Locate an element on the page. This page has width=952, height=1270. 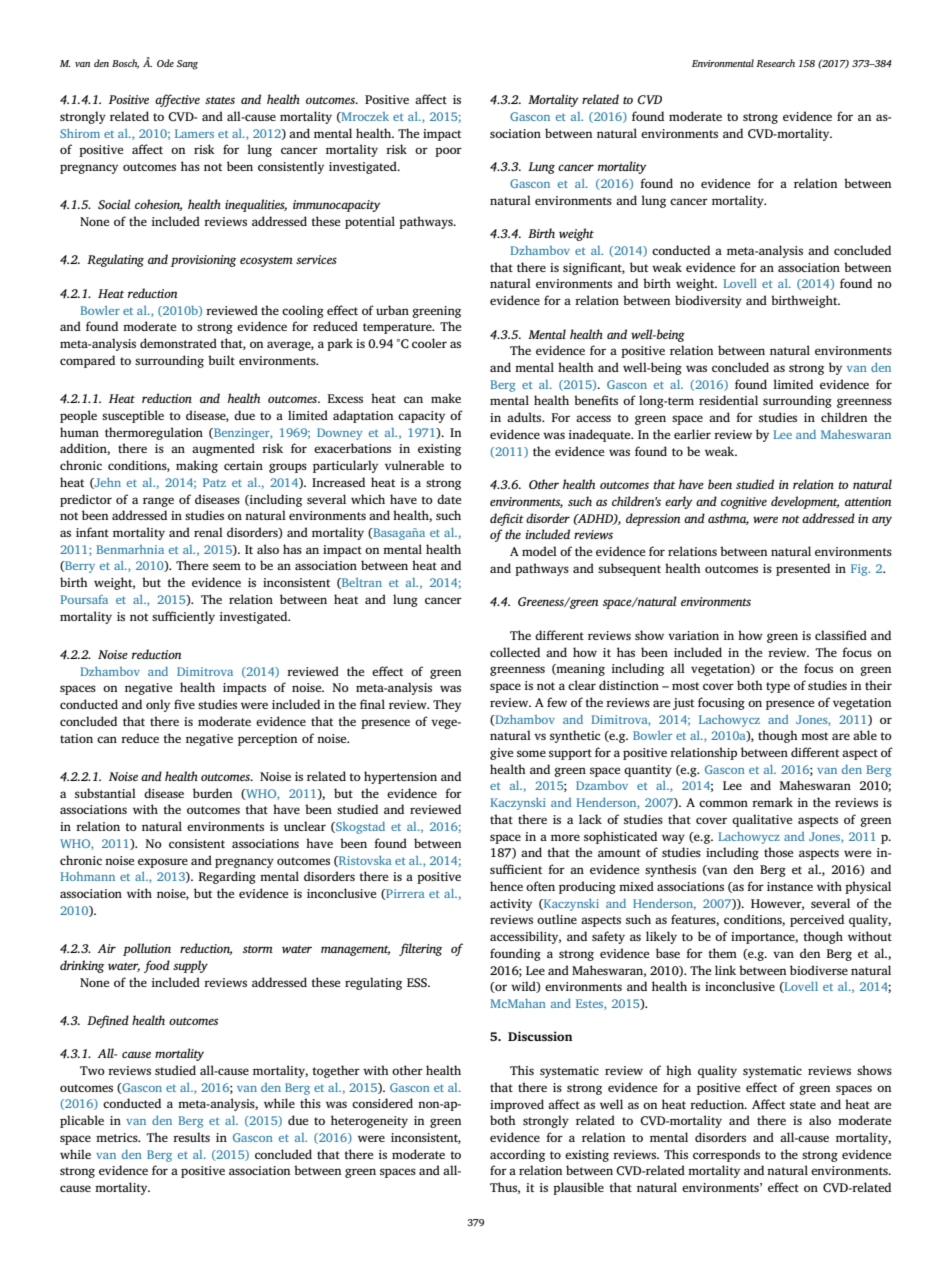
seem is located at coordinates (227, 566).
